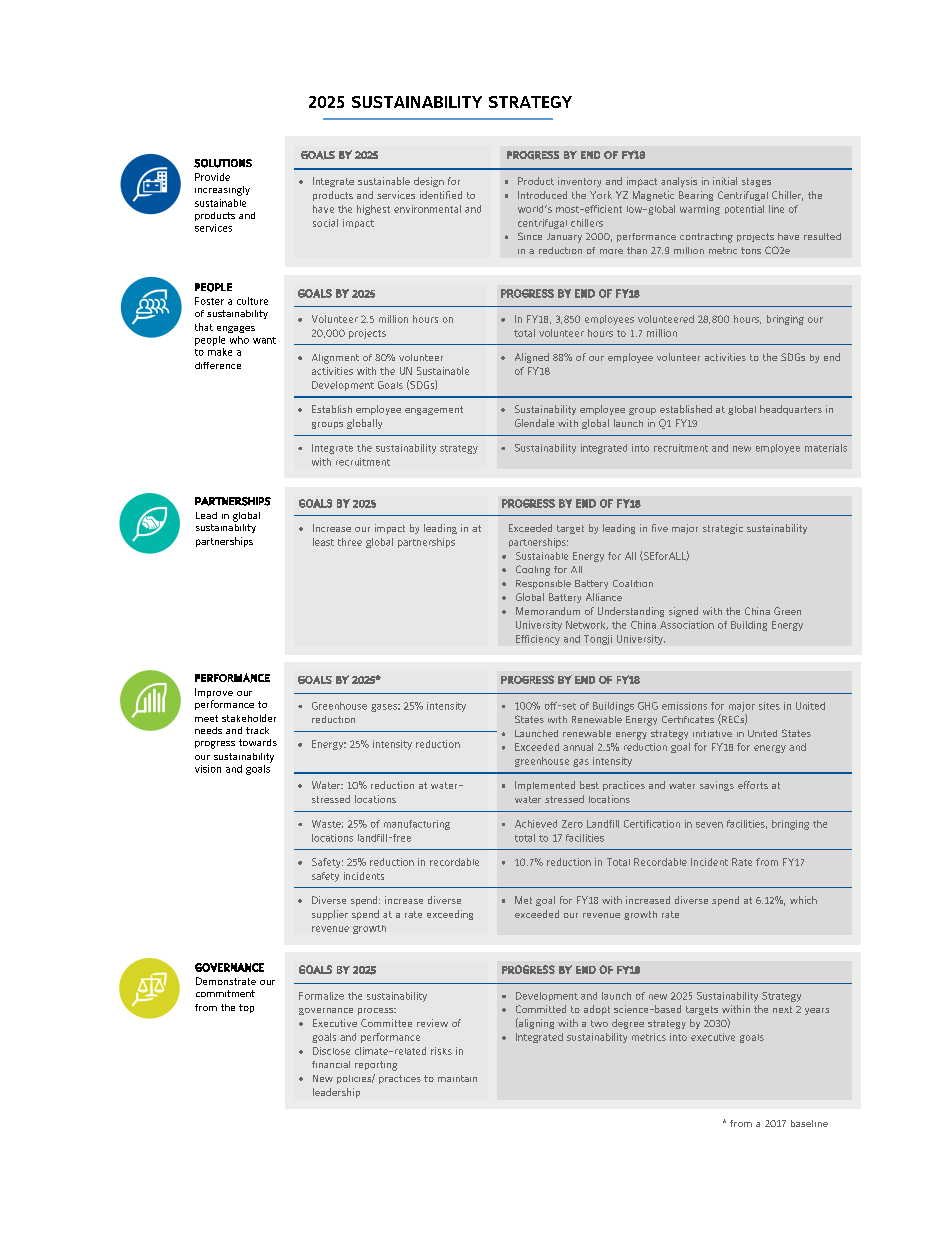 This screenshot has height=1233, width=952. What do you see at coordinates (541, 1009) in the screenshot?
I see `Committed` at bounding box center [541, 1009].
